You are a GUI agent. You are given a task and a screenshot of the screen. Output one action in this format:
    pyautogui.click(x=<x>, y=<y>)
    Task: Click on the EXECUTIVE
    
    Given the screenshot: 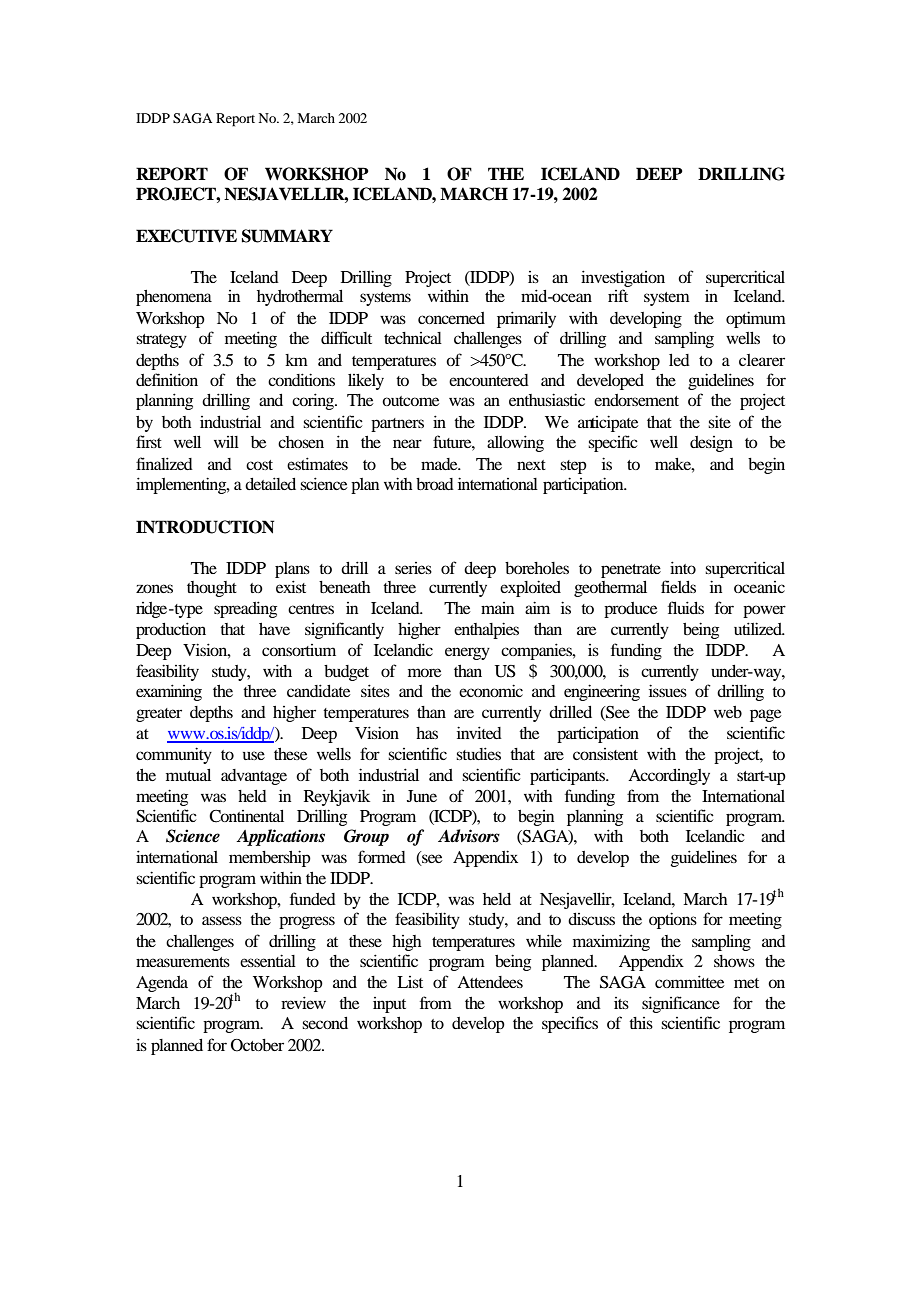 What is the action you would take?
    pyautogui.click(x=186, y=236)
